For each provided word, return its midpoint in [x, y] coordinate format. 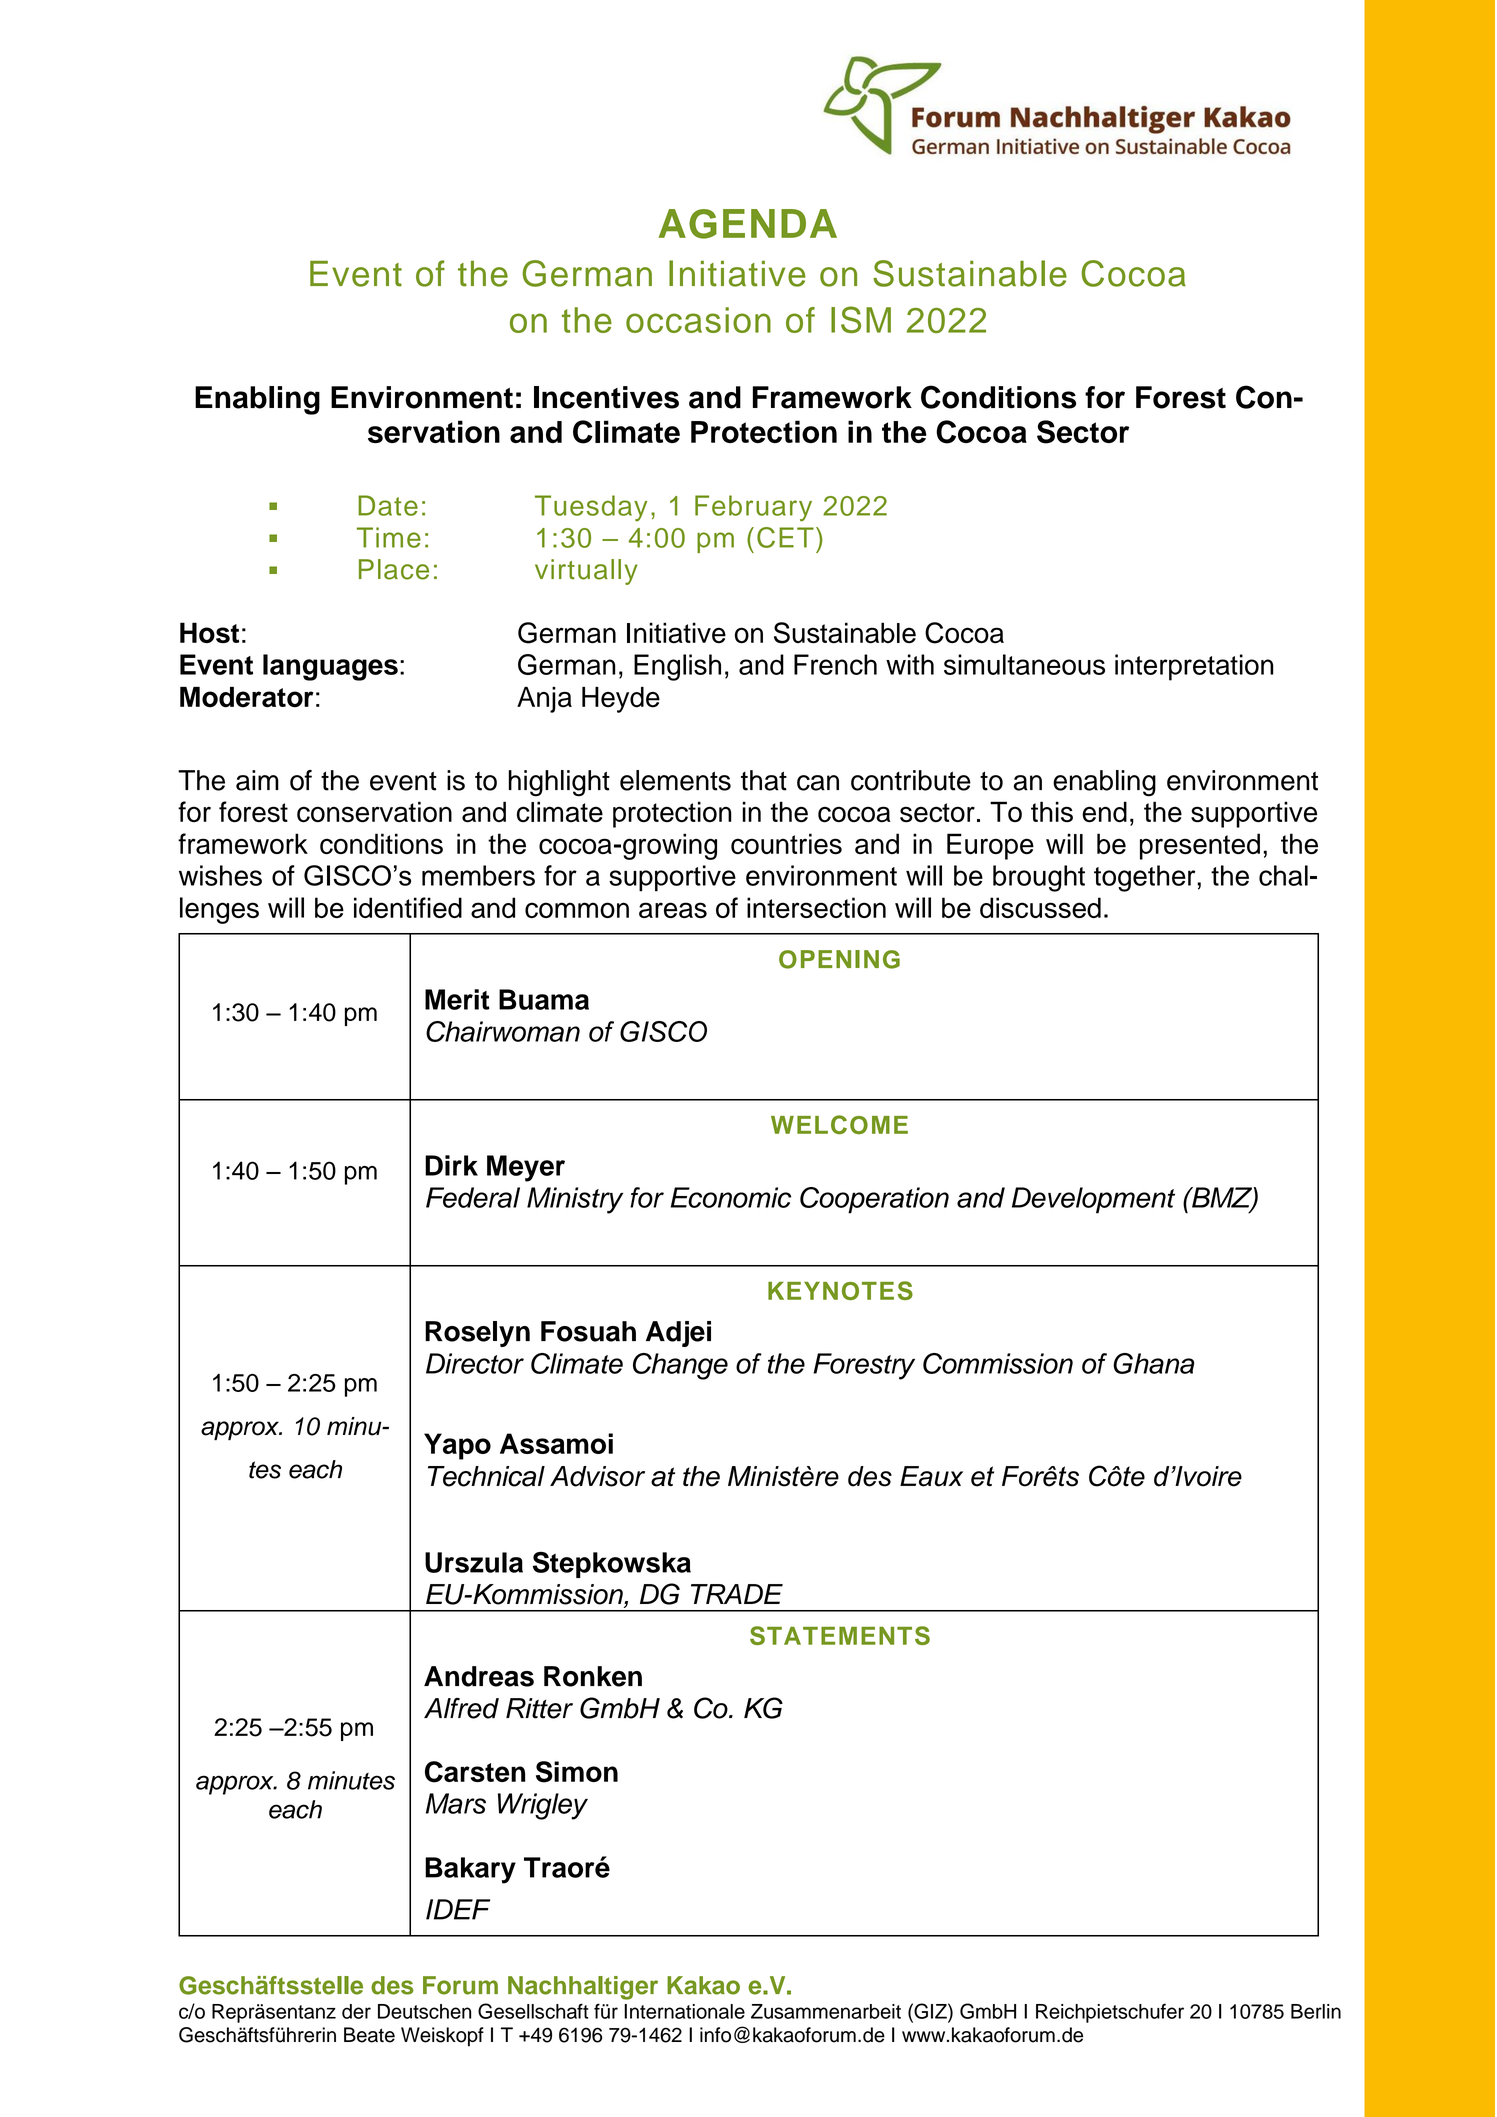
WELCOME [839, 1124]
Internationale [684, 2011]
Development [1093, 1200]
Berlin [1316, 2011]
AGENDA [747, 224]
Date [388, 505]
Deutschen [424, 2011]
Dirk [451, 1165]
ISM [861, 319]
